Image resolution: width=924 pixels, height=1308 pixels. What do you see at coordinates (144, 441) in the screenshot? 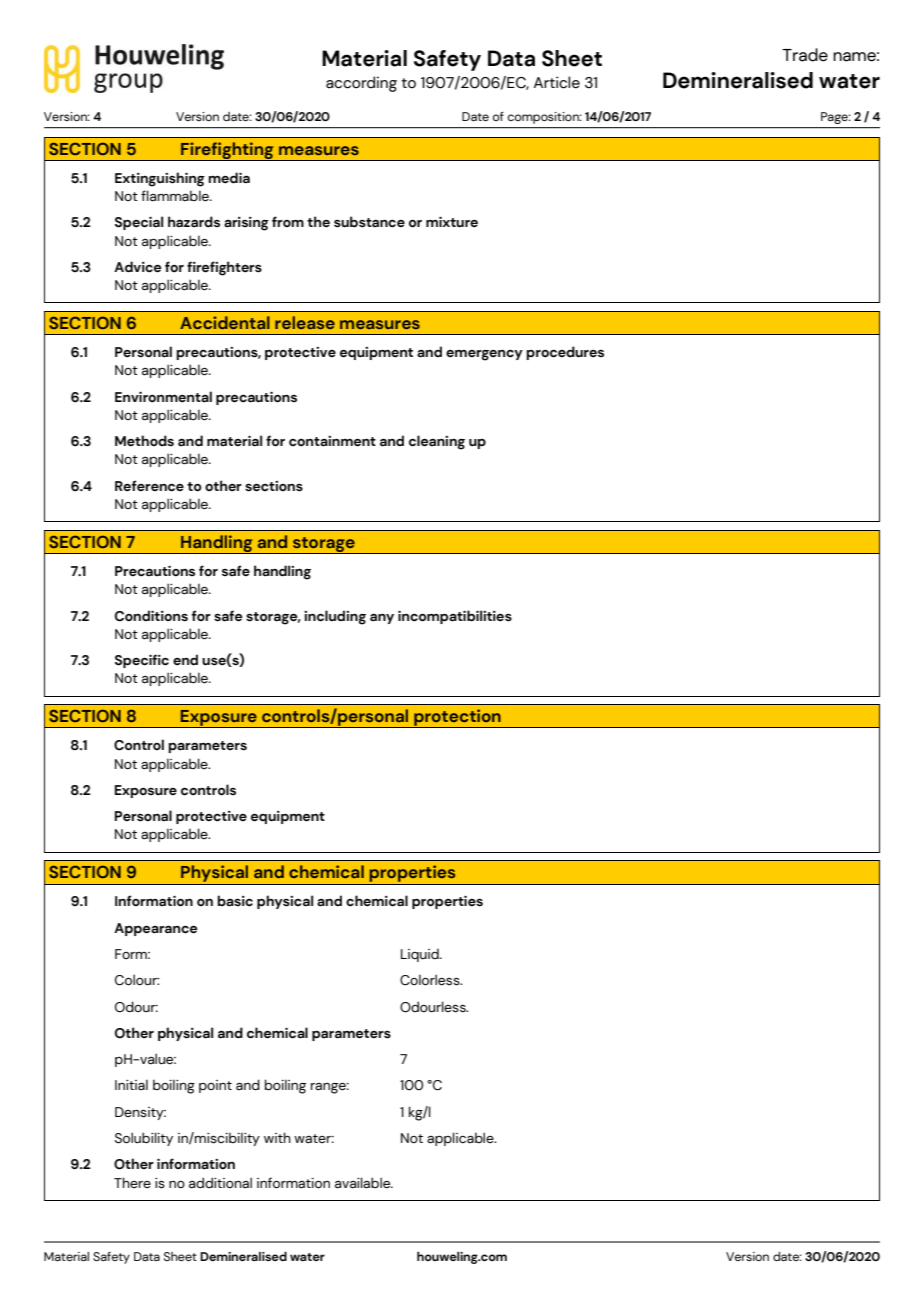
I see `Methods` at bounding box center [144, 441].
